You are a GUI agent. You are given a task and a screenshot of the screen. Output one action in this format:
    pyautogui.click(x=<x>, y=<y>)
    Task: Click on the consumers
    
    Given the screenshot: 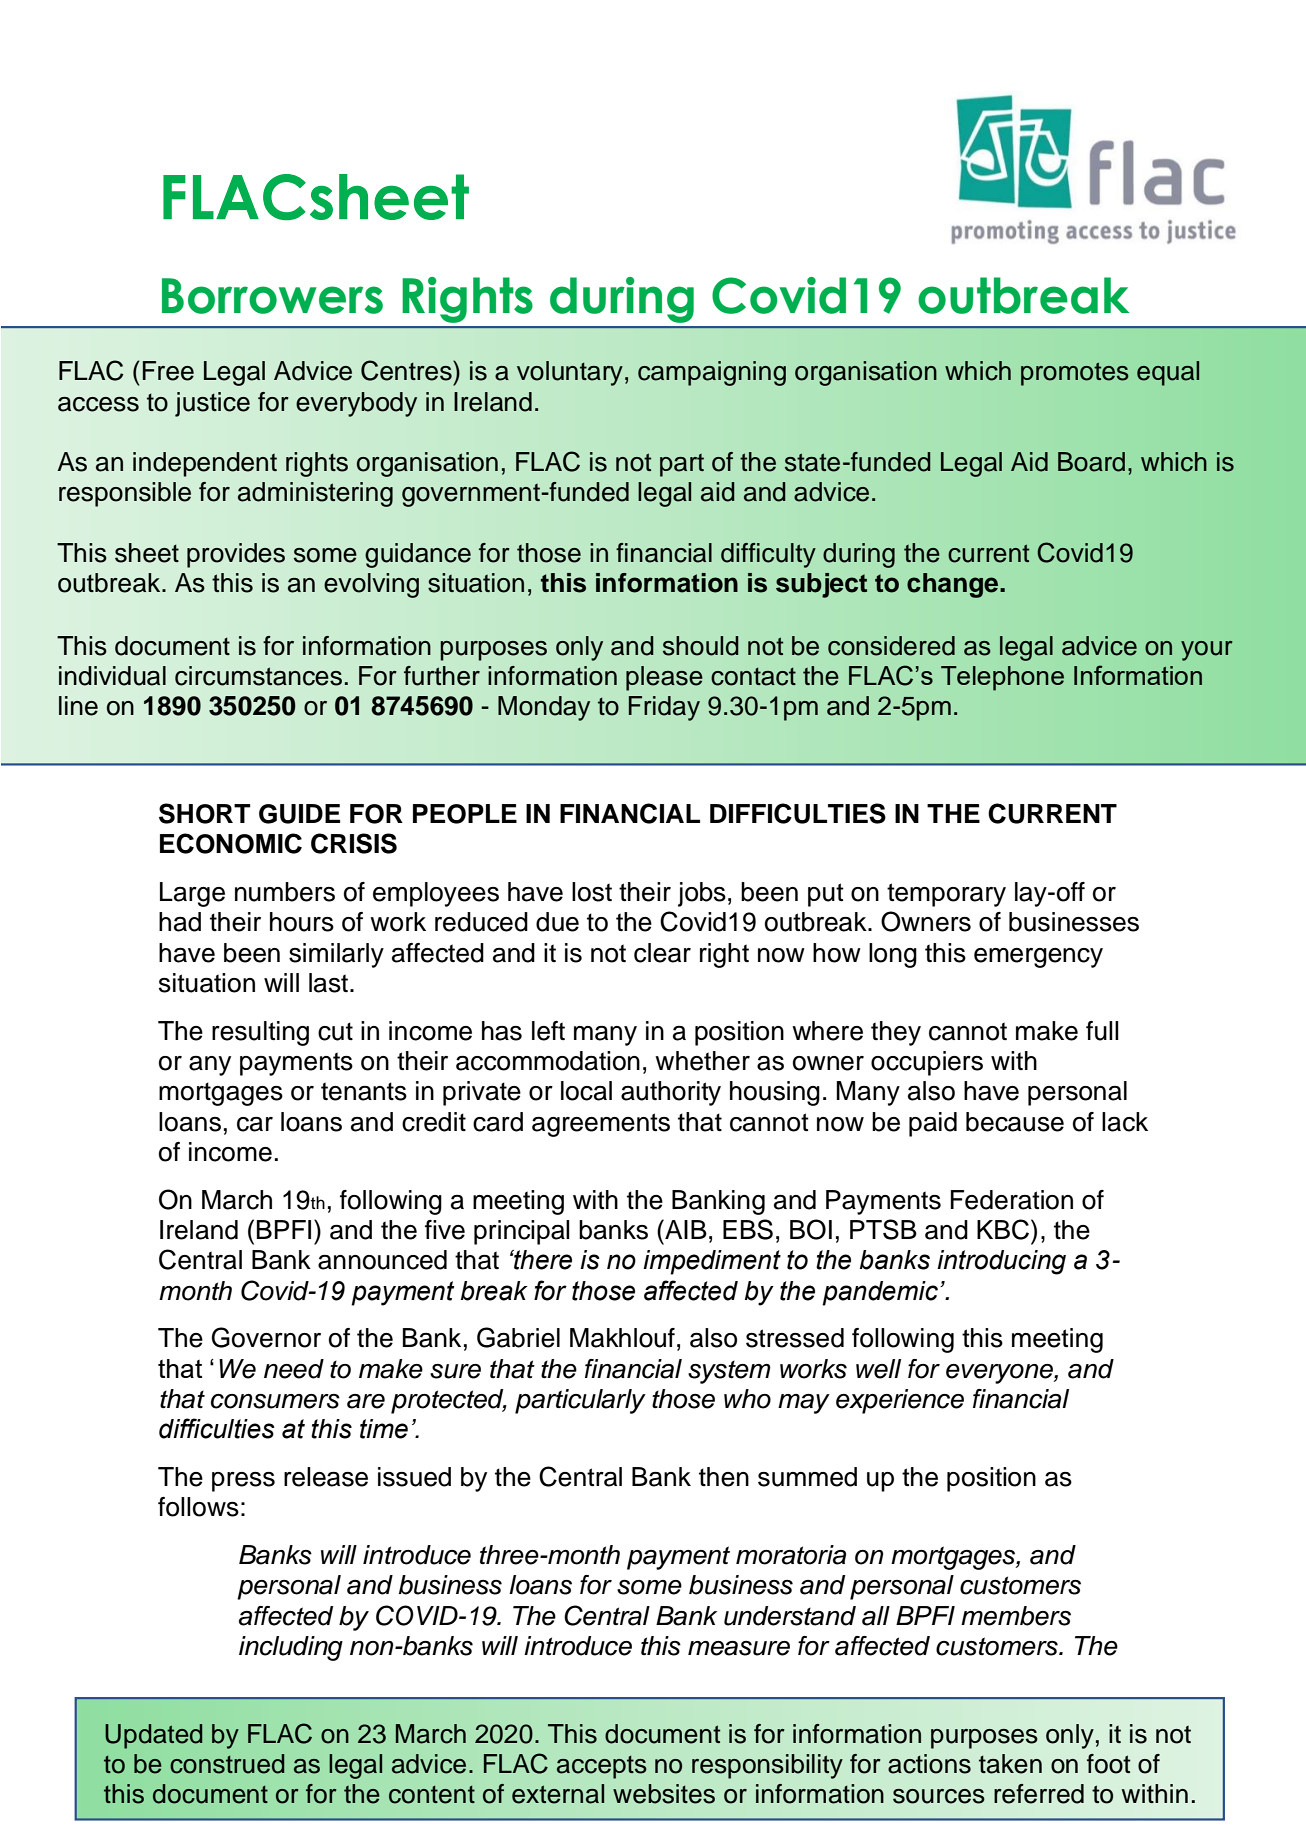 What is the action you would take?
    pyautogui.click(x=275, y=1401)
